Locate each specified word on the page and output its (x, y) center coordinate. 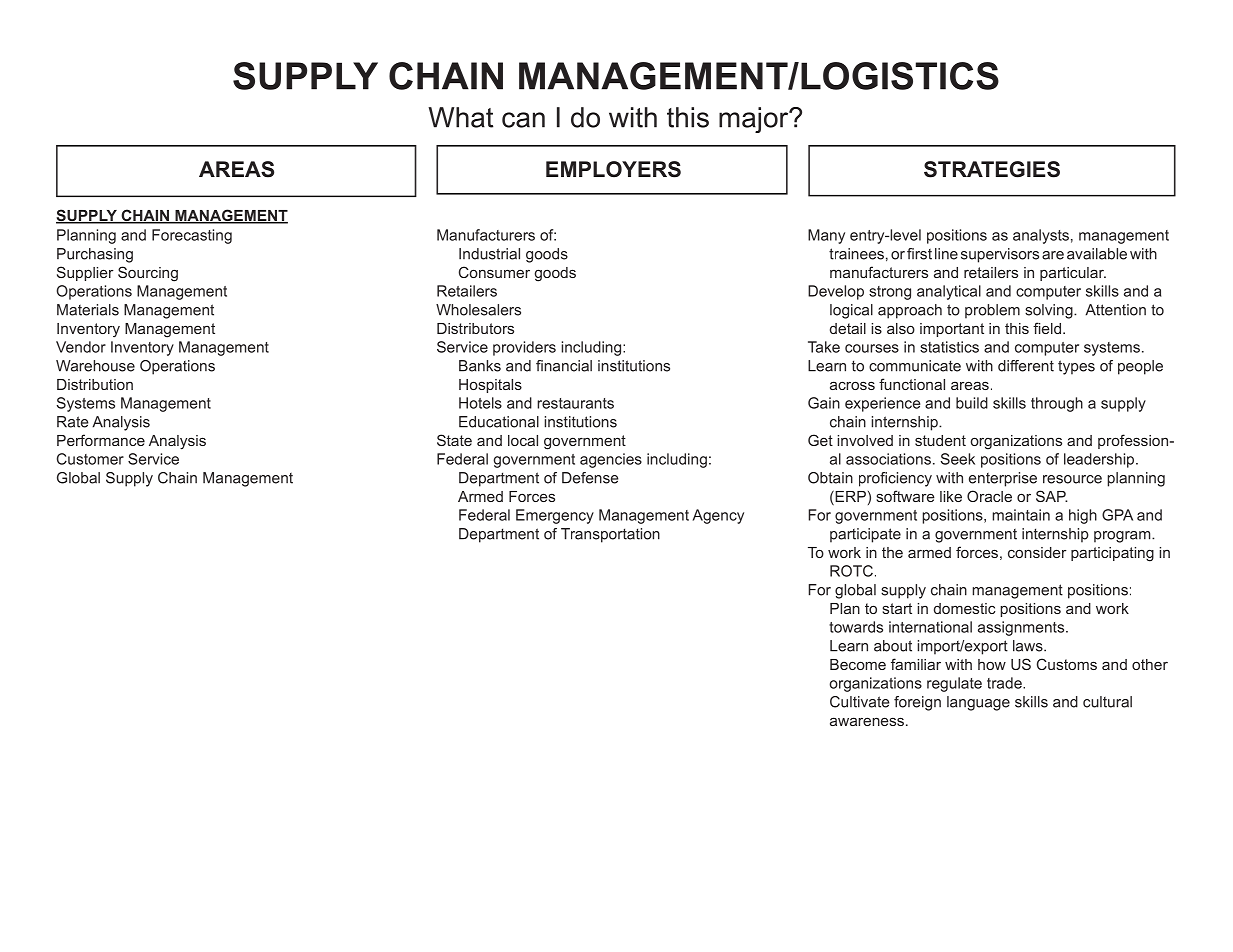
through (1057, 404)
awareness (867, 721)
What (460, 117)
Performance (101, 440)
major (755, 120)
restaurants (575, 403)
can (523, 120)
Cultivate (859, 702)
